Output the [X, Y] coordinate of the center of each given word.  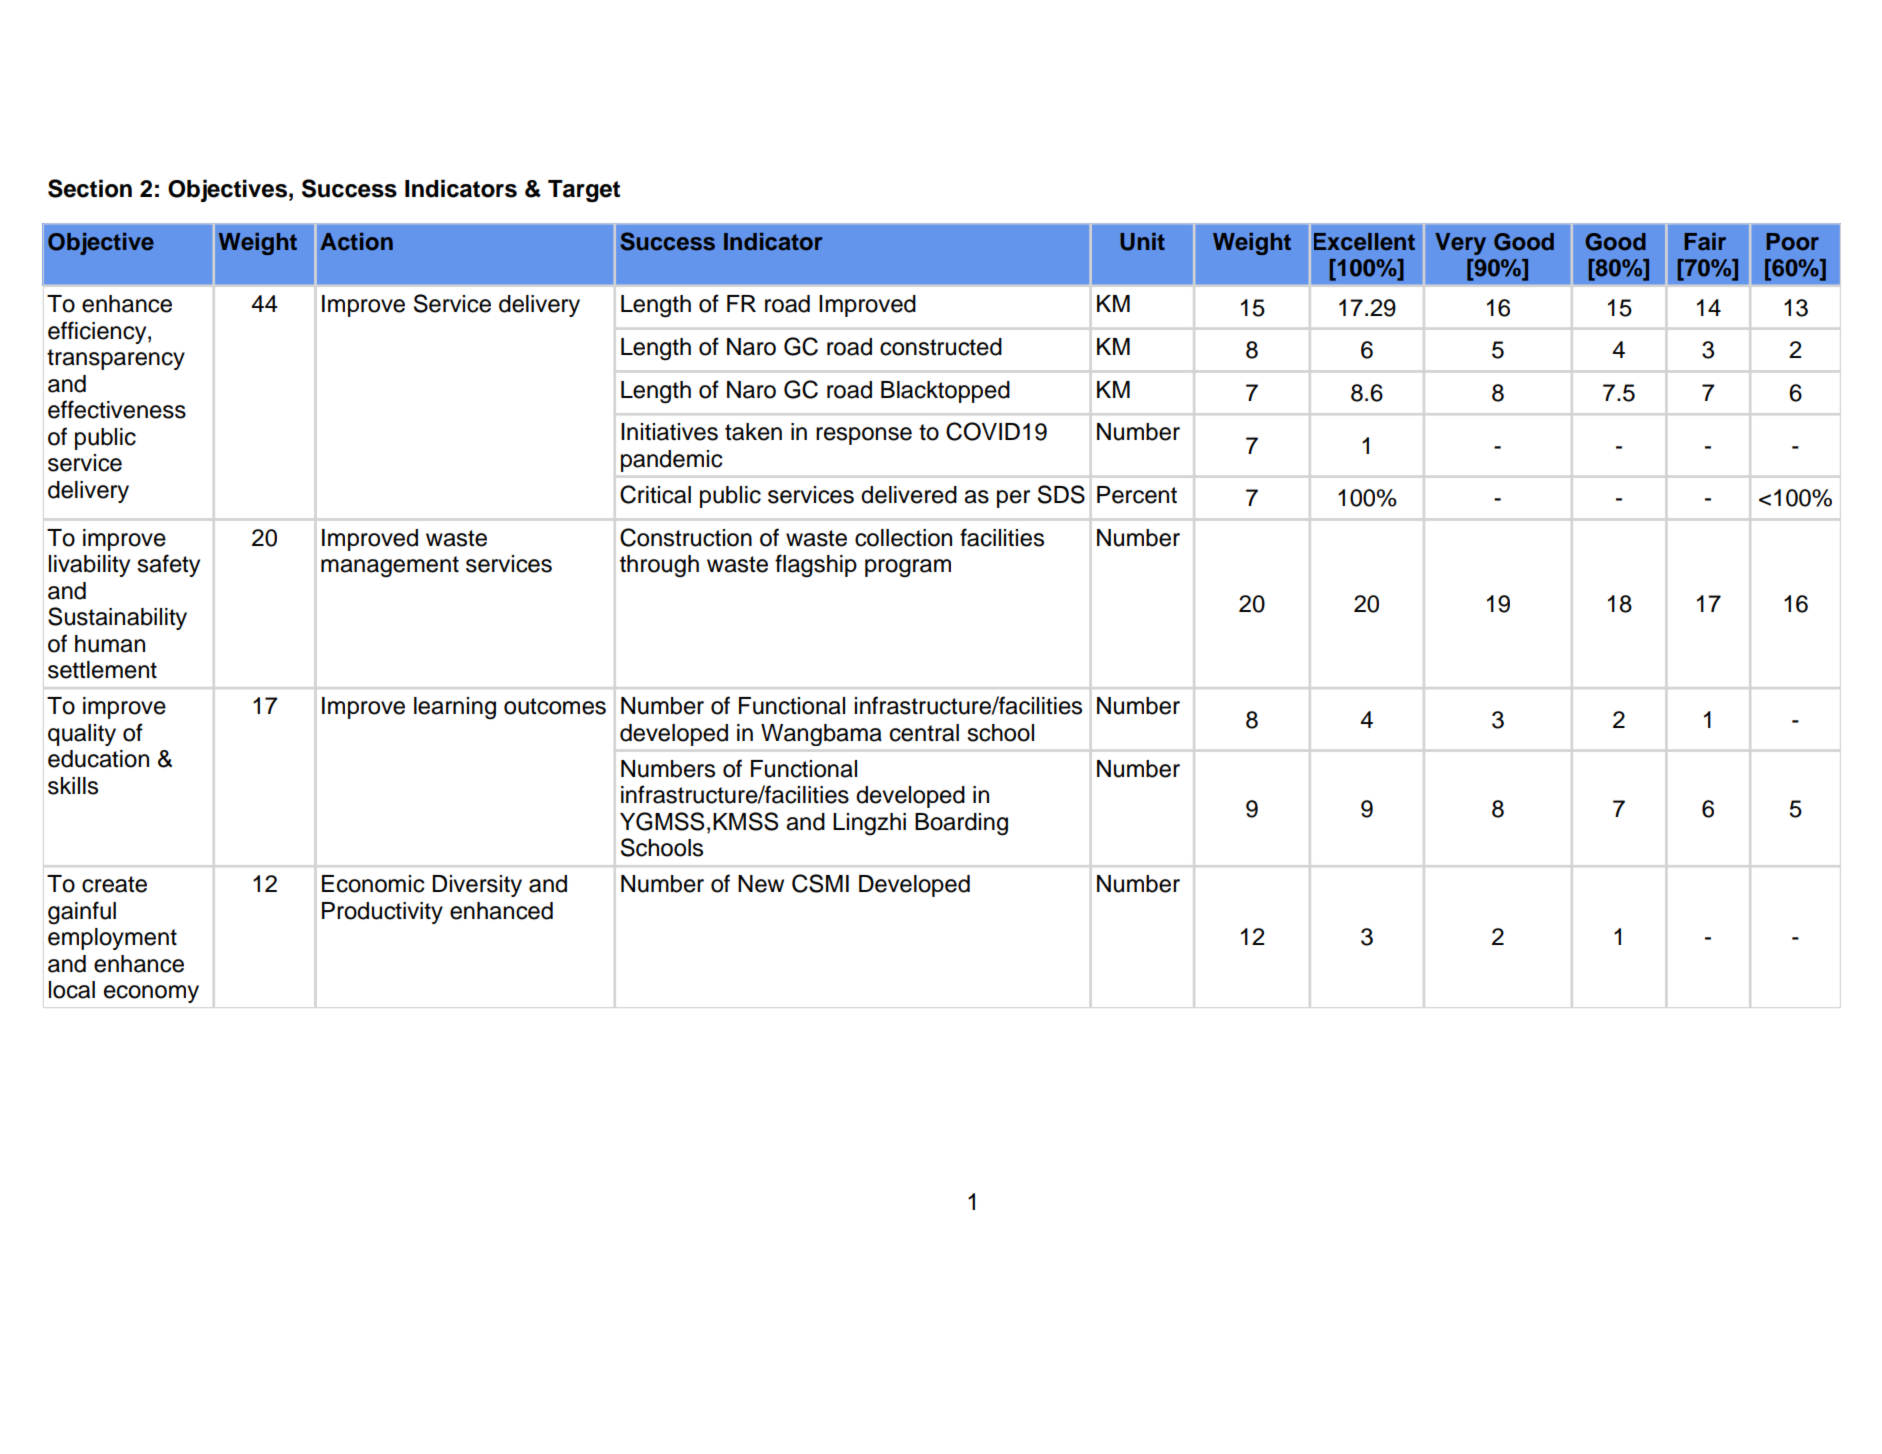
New [761, 884]
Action [356, 242]
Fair [1705, 242]
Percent [1137, 495]
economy [151, 994]
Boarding [961, 824]
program [908, 568]
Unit [1142, 242]
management [390, 567]
